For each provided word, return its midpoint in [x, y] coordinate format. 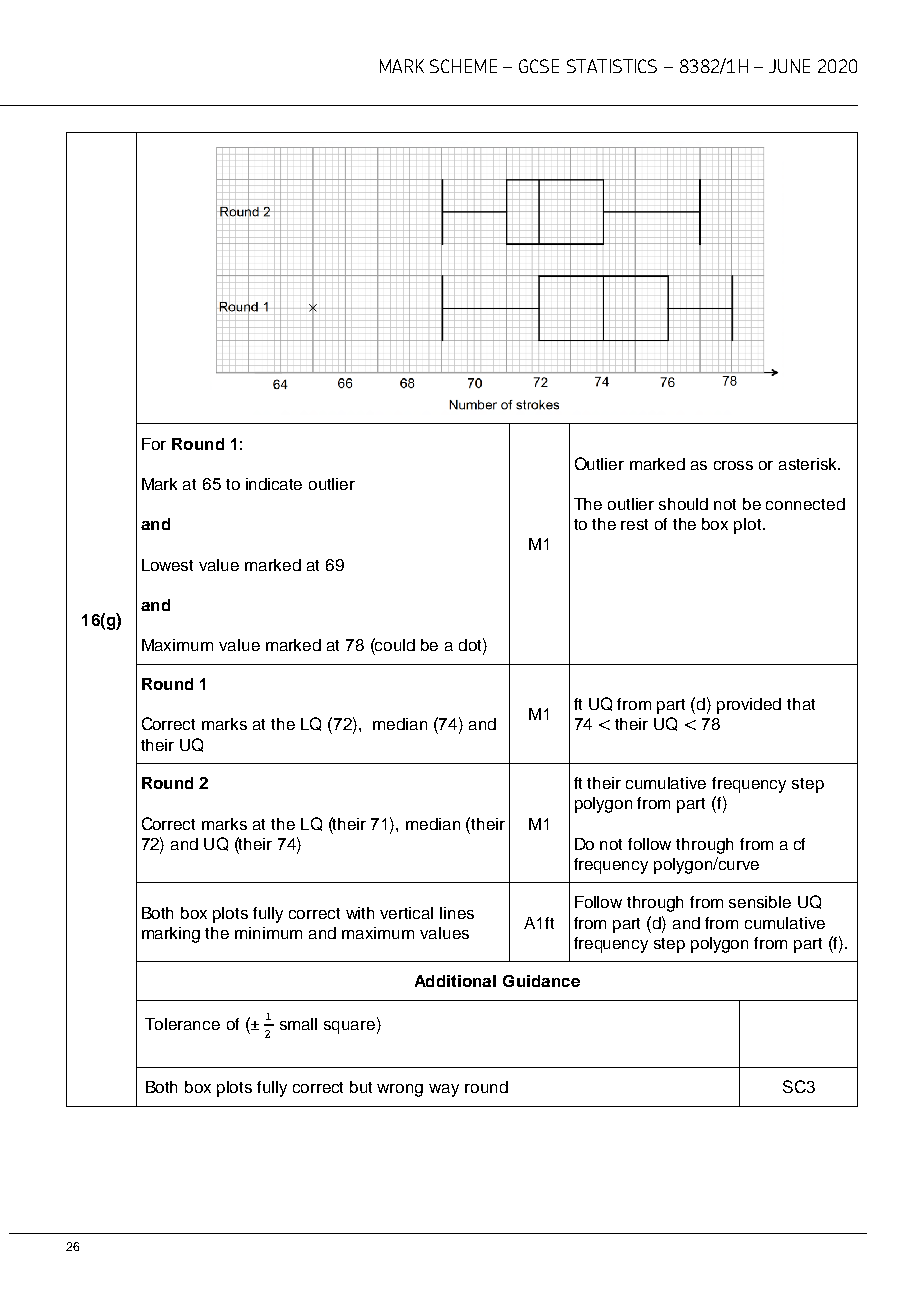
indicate [274, 484]
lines [457, 913]
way [444, 1090]
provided [749, 706]
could [394, 644]
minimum [268, 933]
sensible [760, 902]
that [801, 704]
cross [733, 465]
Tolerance [182, 1024]
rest [634, 524]
